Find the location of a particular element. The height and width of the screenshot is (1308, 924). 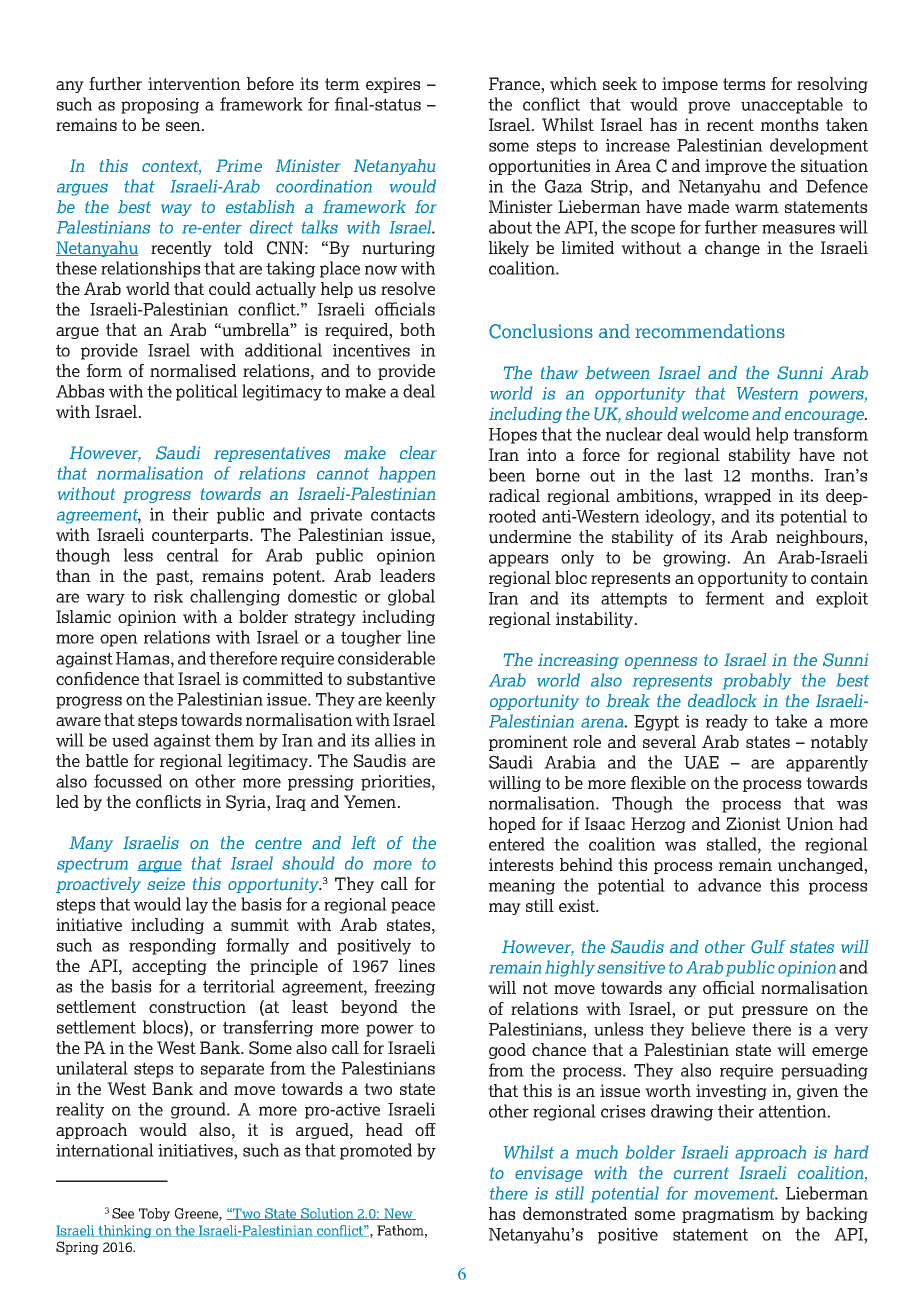

lay is located at coordinates (197, 905).
